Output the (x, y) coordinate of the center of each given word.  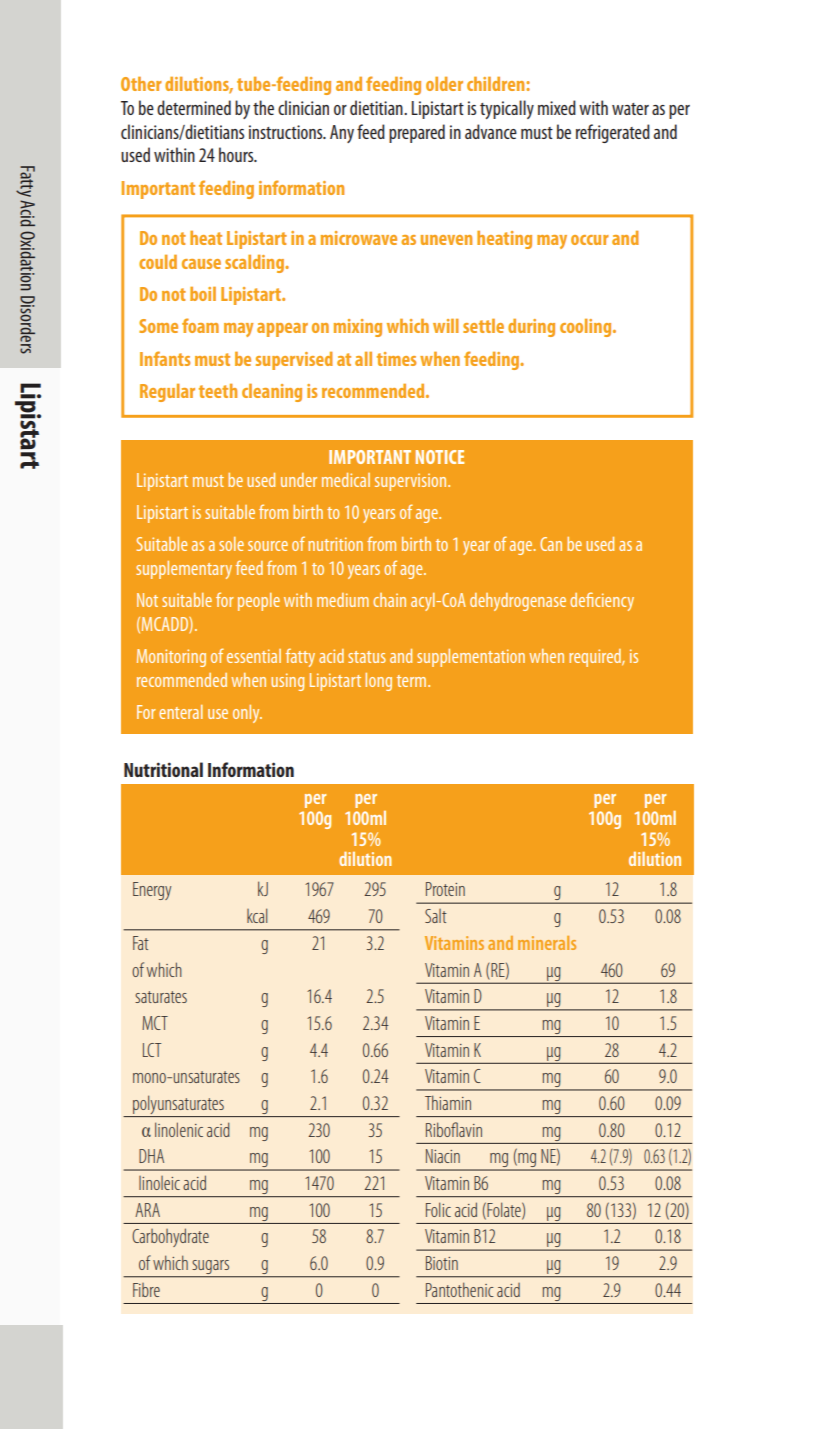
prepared (417, 133)
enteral (181, 712)
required (596, 658)
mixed (557, 107)
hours (237, 154)
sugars (211, 1268)
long (378, 682)
